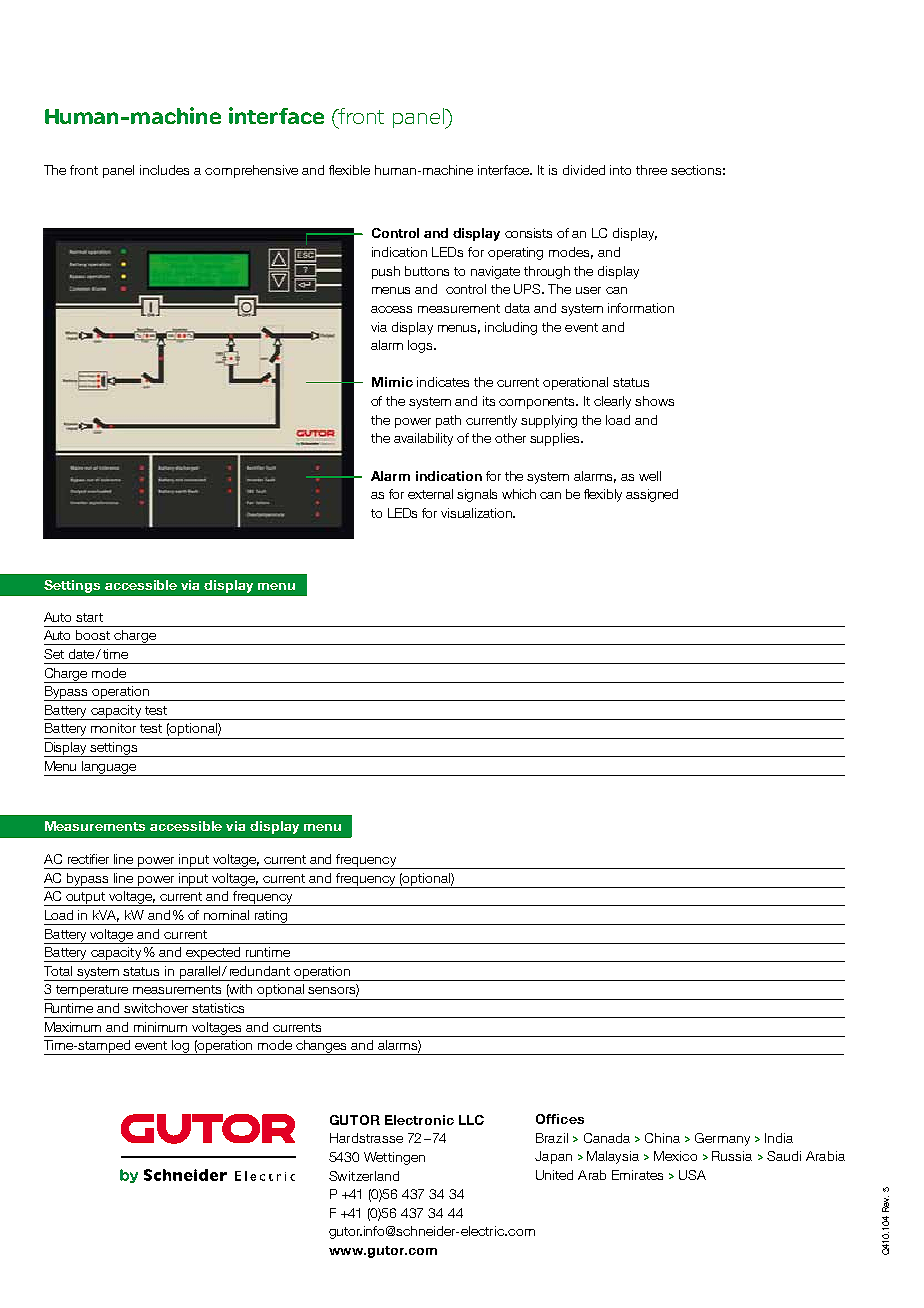 Image resolution: width=924 pixels, height=1308 pixels. I want to click on flexible, so click(349, 170).
